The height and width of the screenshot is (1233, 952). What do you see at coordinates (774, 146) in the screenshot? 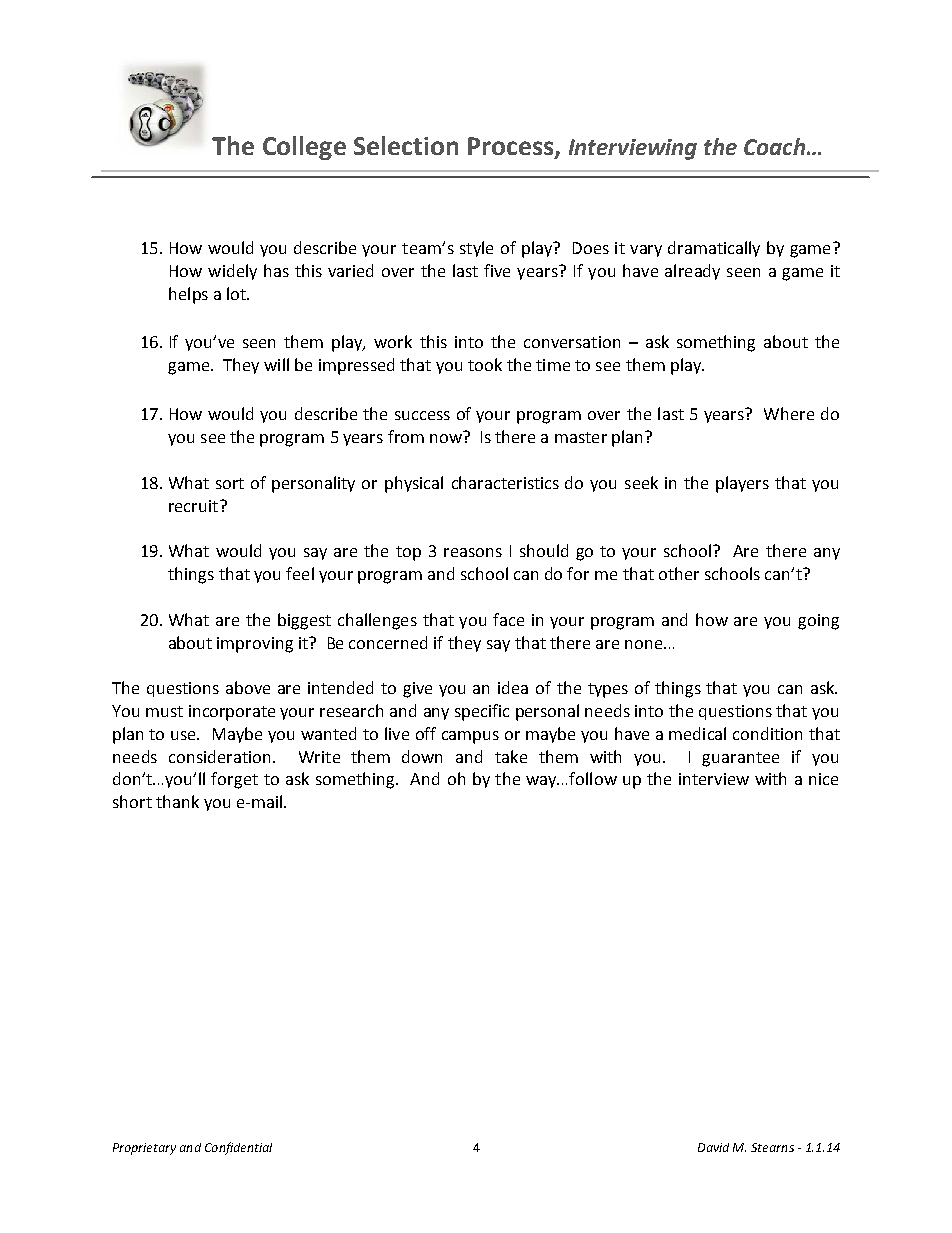
I see `Coach` at bounding box center [774, 146].
